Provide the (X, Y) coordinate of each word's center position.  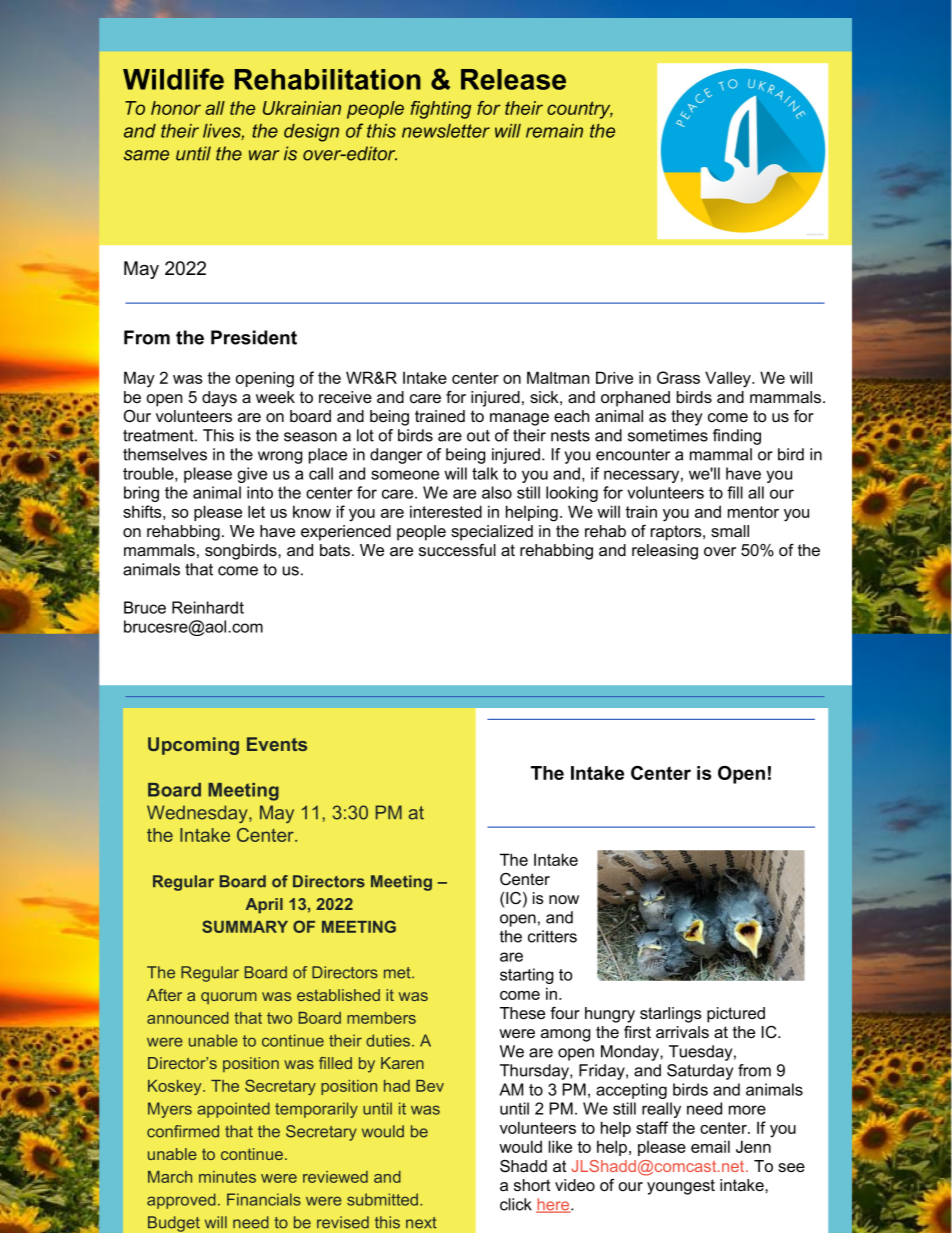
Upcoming (193, 746)
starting (527, 976)
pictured (736, 1015)
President (254, 337)
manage (519, 419)
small (730, 531)
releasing (665, 552)
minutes (227, 1177)
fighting (441, 110)
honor (176, 108)
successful (457, 550)
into (260, 492)
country (580, 110)
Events (277, 744)
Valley (729, 379)
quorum (229, 998)
